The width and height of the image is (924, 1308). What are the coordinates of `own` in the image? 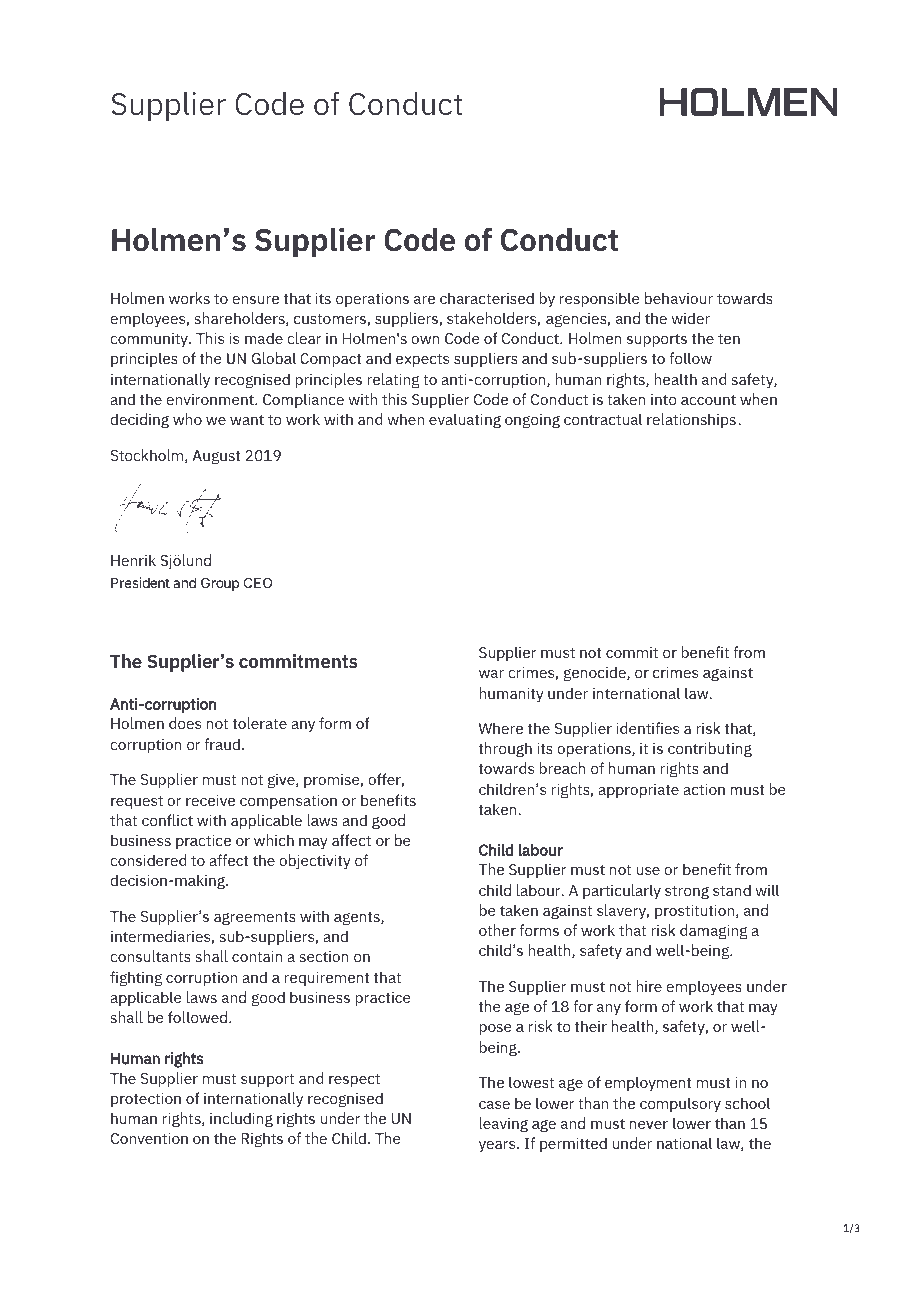 It's located at (425, 340).
